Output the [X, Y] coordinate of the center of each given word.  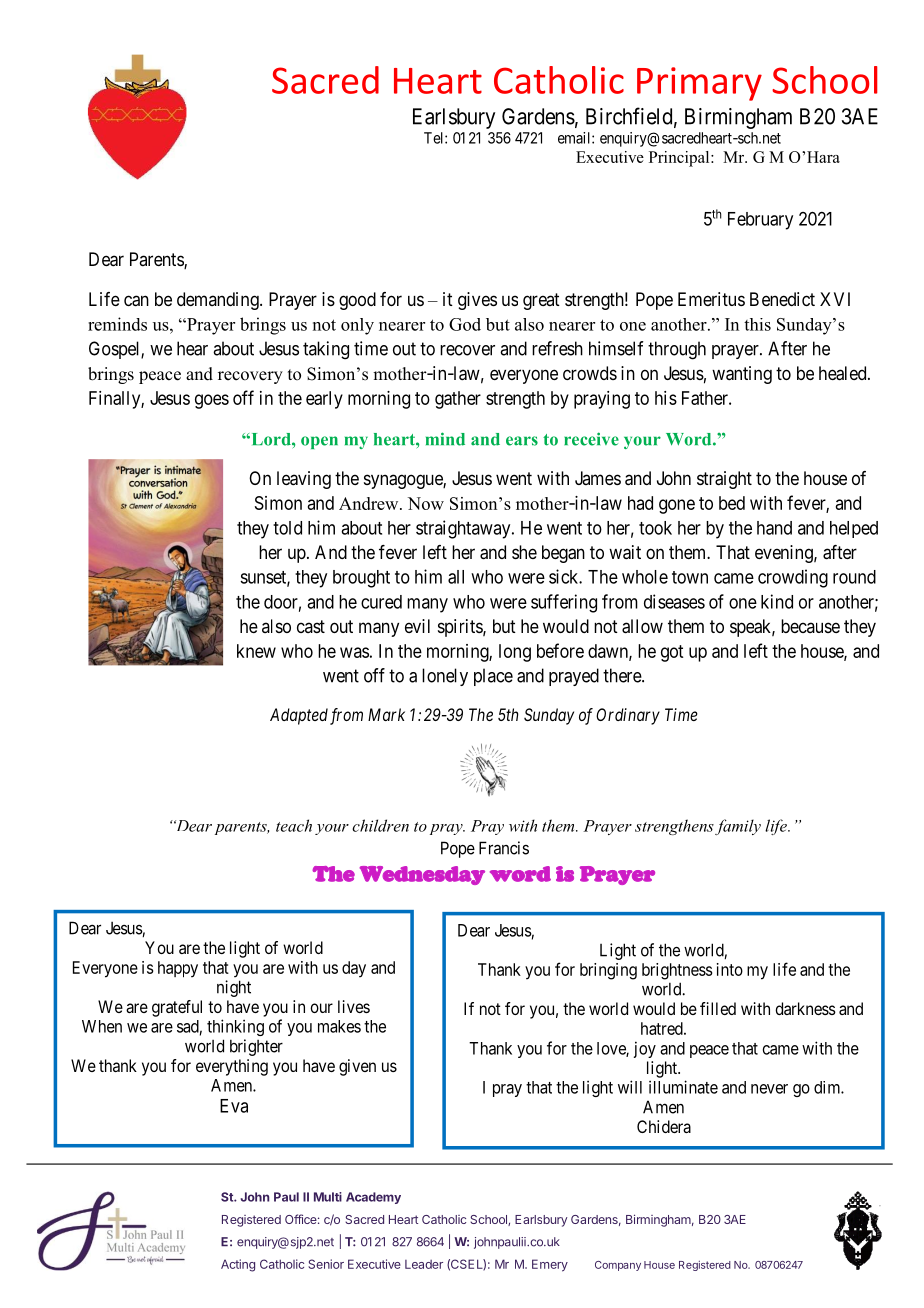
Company [618, 1266]
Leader [424, 1264]
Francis [504, 848]
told [287, 528]
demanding [219, 301]
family [738, 827]
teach [294, 825]
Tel [435, 138]
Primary [699, 84]
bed [732, 503]
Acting [238, 1265]
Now [426, 503]
